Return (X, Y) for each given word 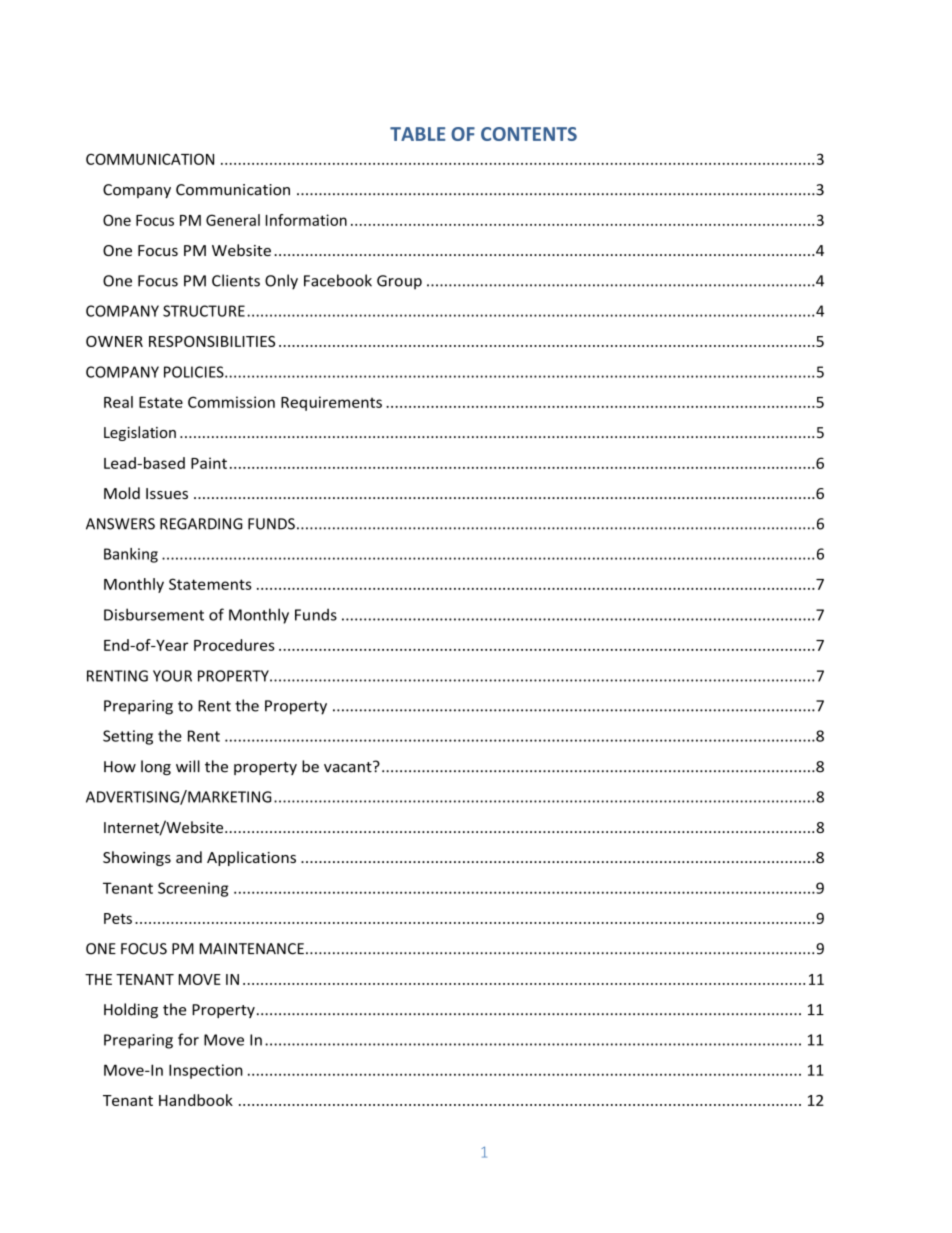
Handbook (196, 1100)
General (233, 220)
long (156, 767)
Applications (251, 858)
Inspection (206, 1071)
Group (399, 282)
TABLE (418, 134)
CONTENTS (529, 134)
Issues (167, 493)
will (188, 766)
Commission (231, 402)
